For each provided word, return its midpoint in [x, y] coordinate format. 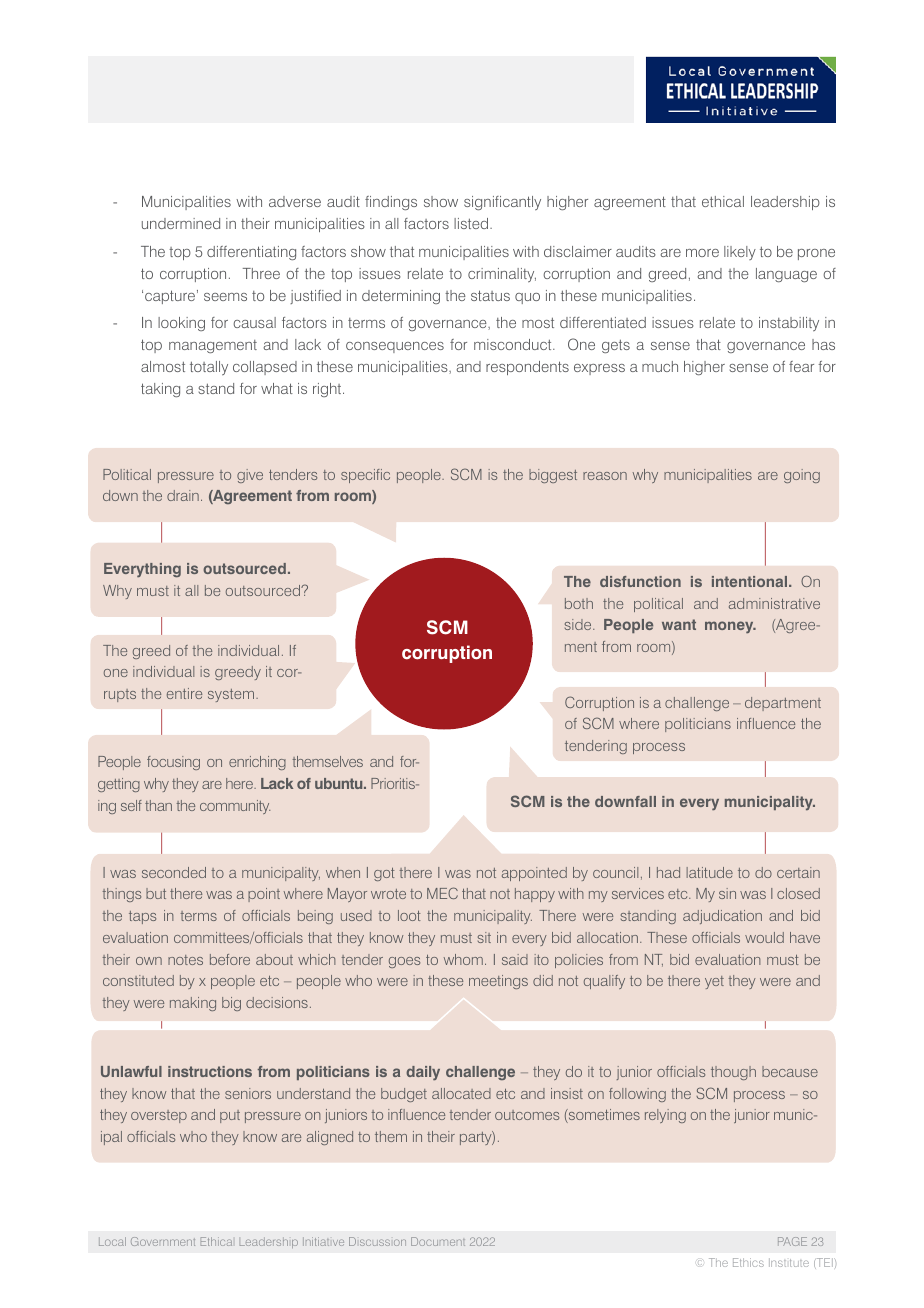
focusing [173, 763]
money [730, 627]
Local [112, 1241]
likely [740, 253]
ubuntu [340, 783]
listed [472, 223]
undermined [181, 223]
